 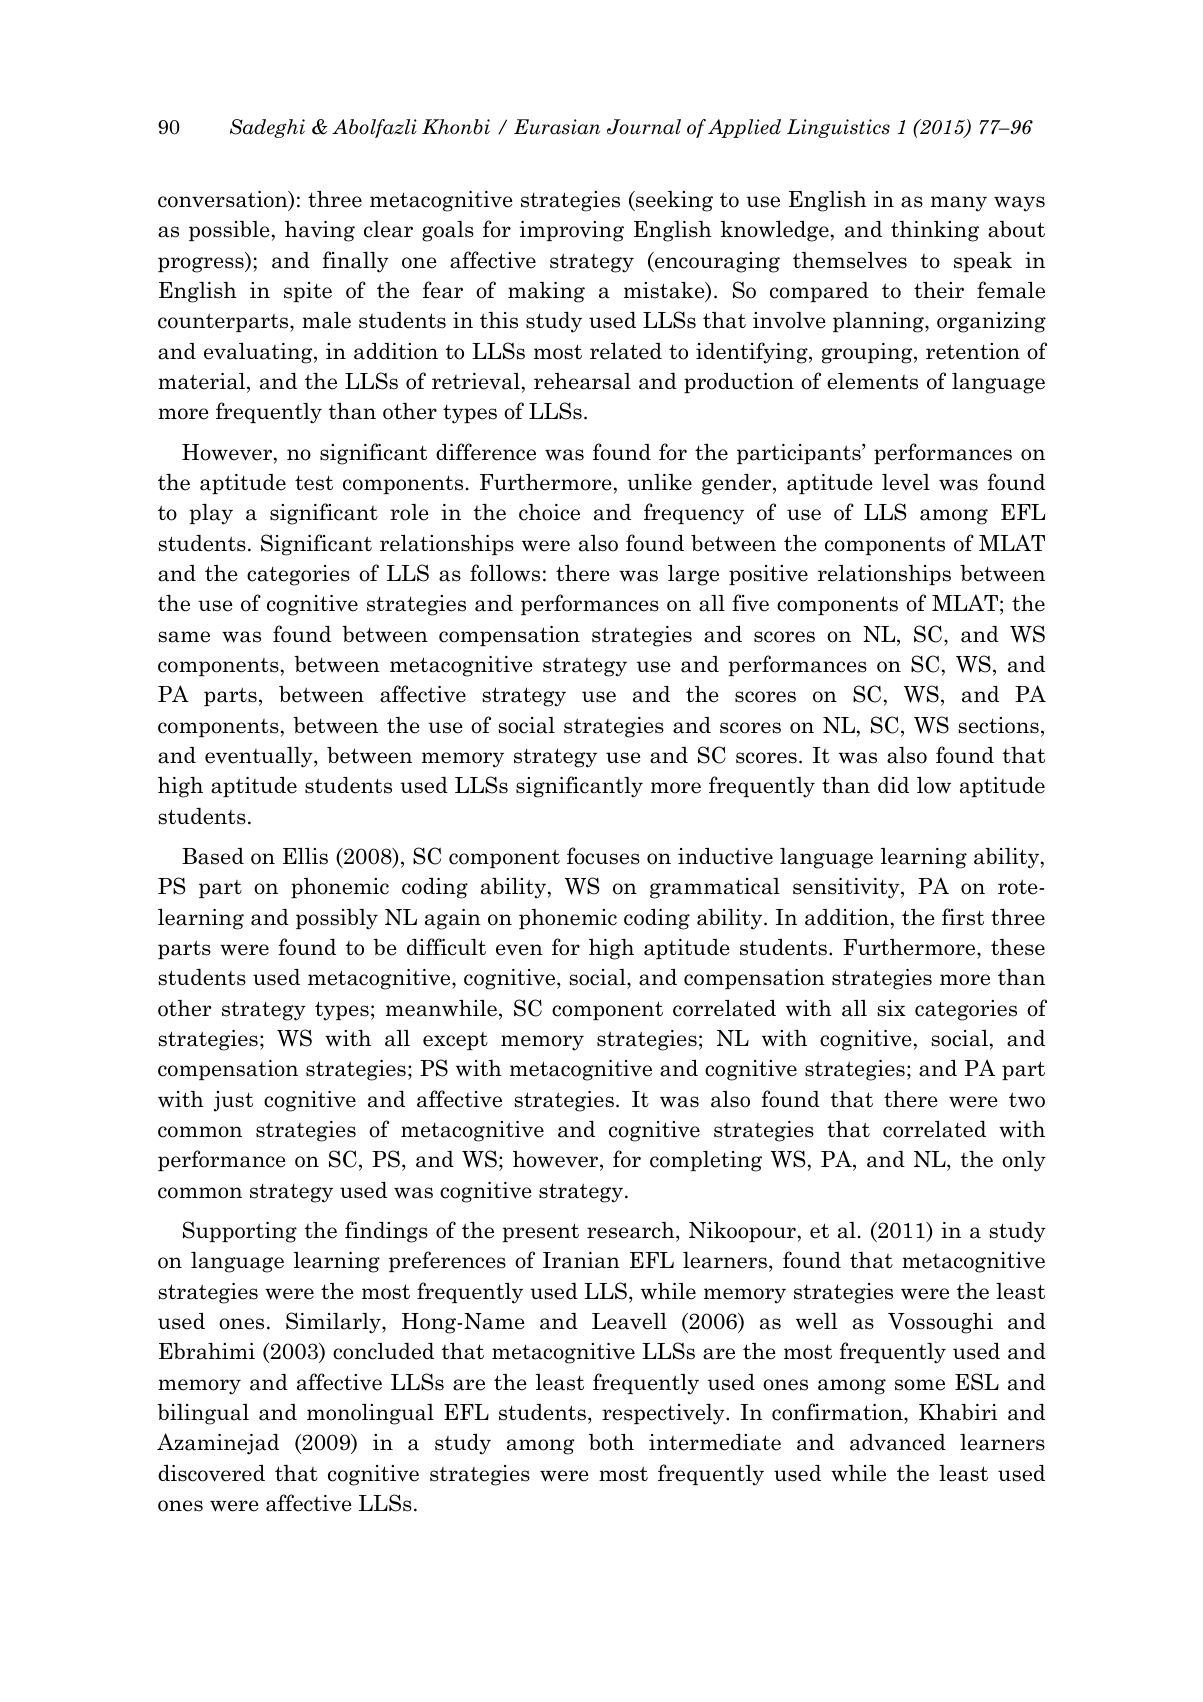 What do you see at coordinates (203, 1414) in the screenshot?
I see `bilingual` at bounding box center [203, 1414].
